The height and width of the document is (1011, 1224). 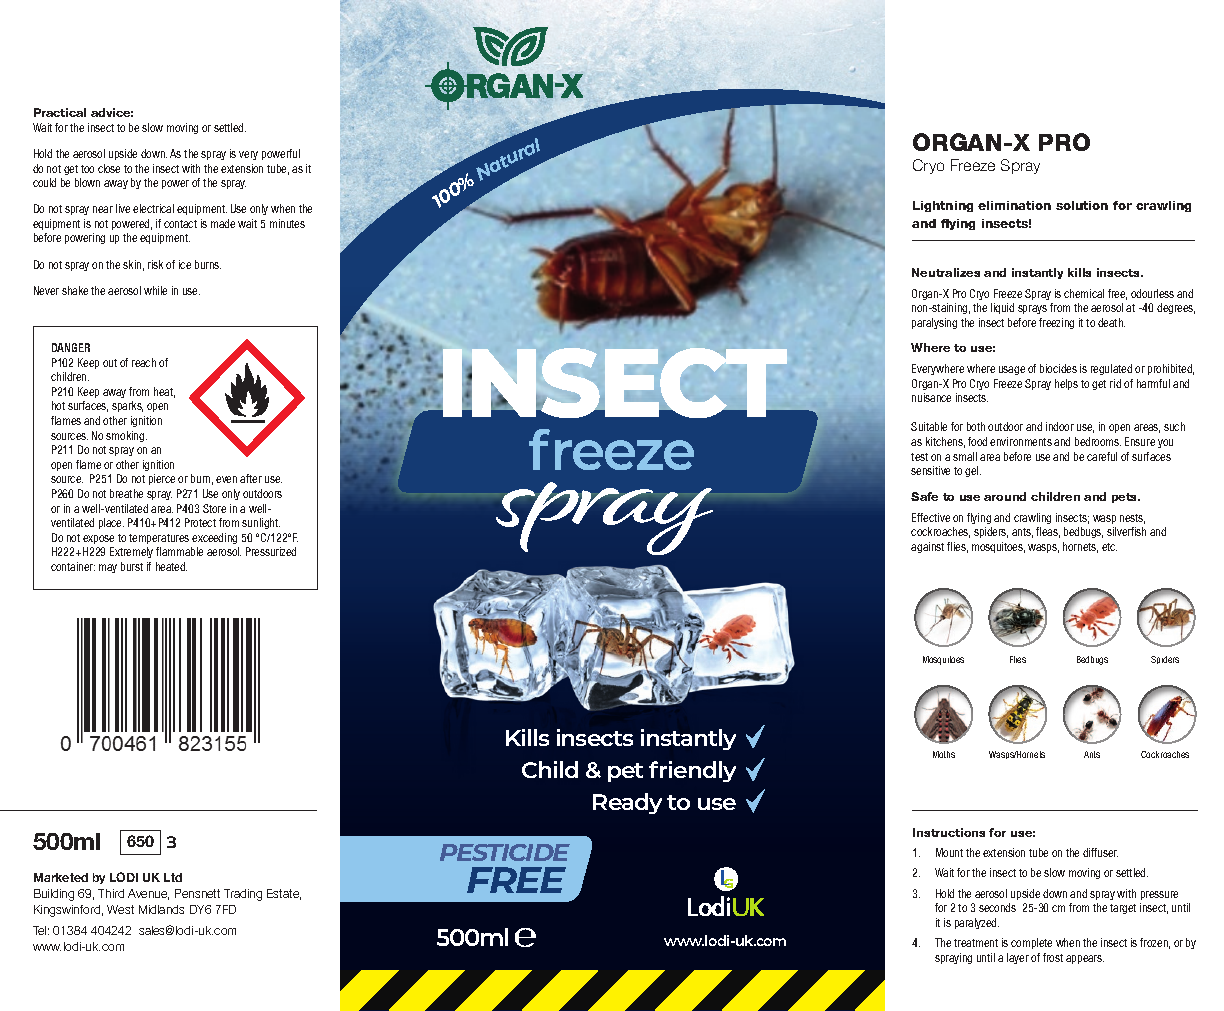 I want to click on helps, so click(x=1066, y=384).
